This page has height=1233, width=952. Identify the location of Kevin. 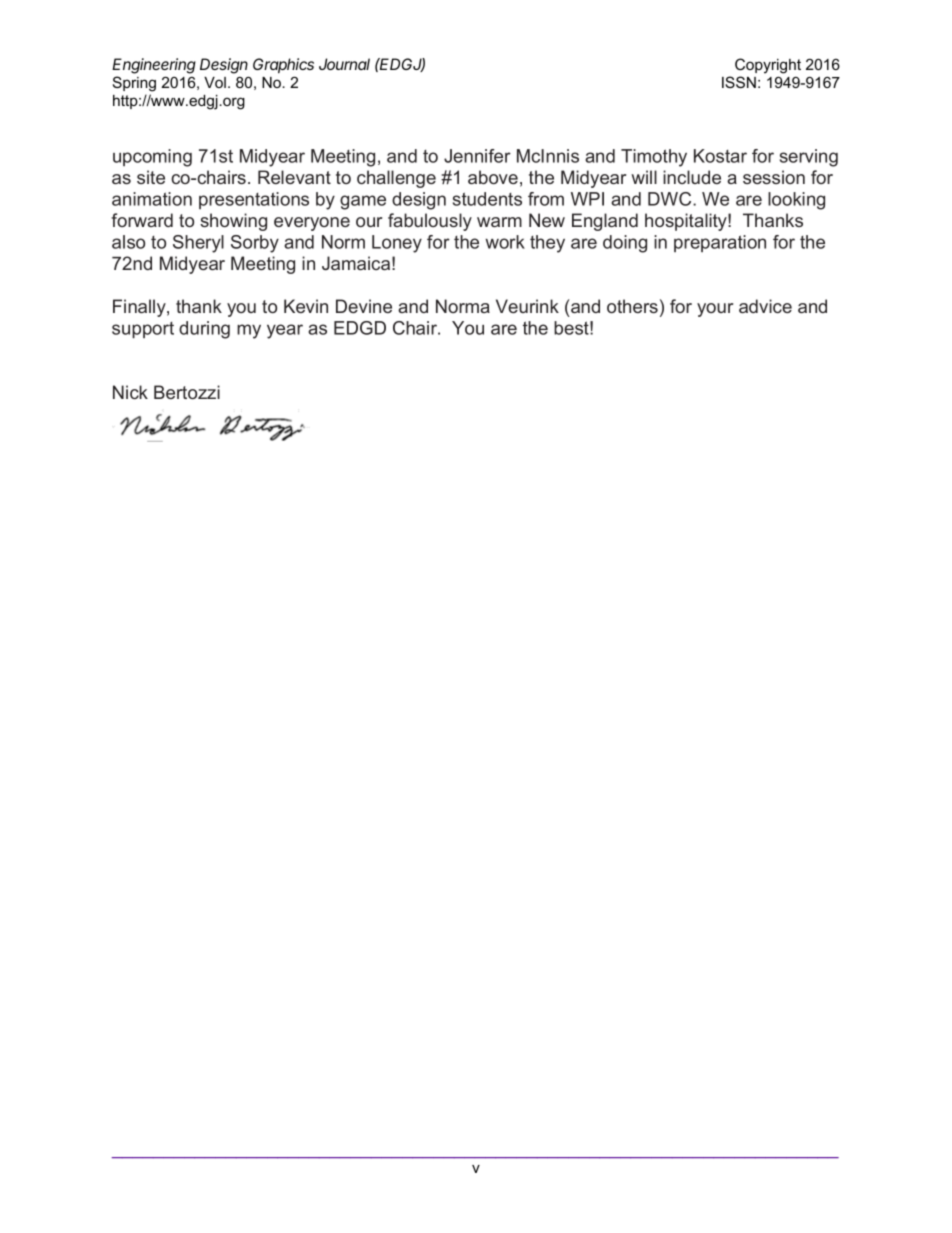
(306, 306).
